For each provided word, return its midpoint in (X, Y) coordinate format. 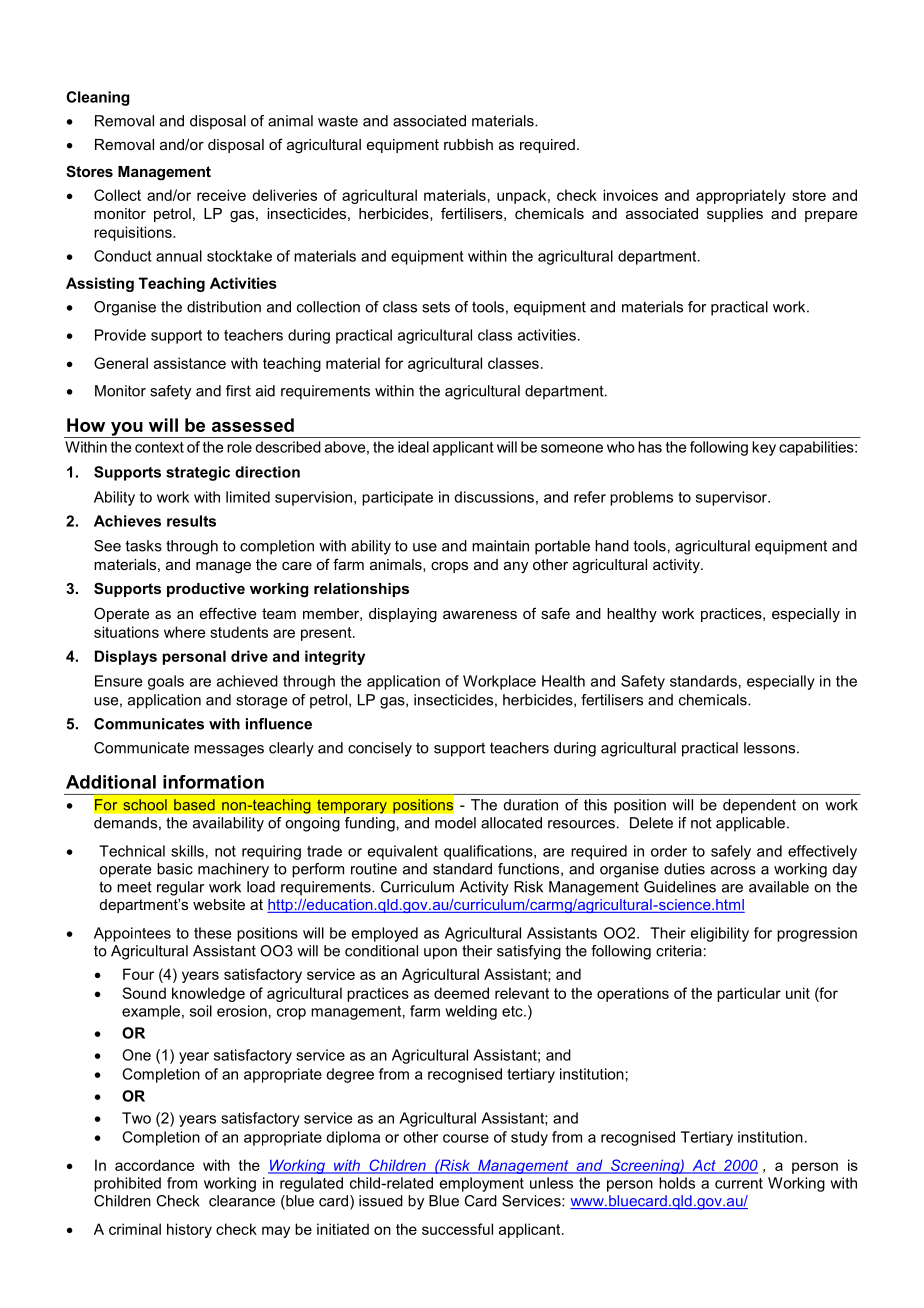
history (189, 1230)
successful (457, 1229)
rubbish (468, 144)
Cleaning (98, 98)
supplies (735, 215)
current (739, 1183)
